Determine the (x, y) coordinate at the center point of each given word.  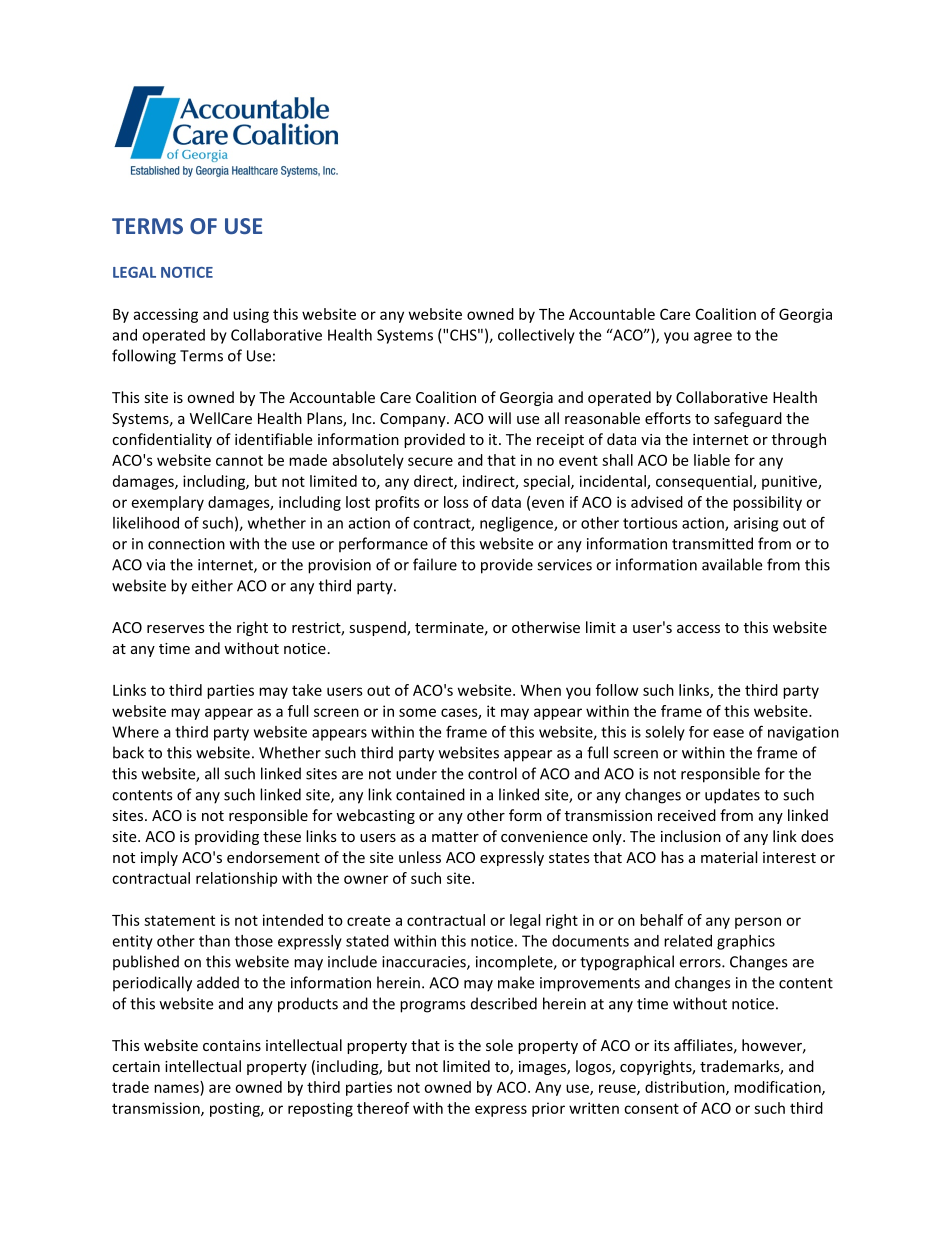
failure (435, 564)
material (729, 857)
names (176, 1088)
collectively (536, 336)
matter (455, 837)
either (212, 585)
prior (548, 1109)
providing (227, 837)
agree (713, 338)
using (251, 315)
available (732, 564)
